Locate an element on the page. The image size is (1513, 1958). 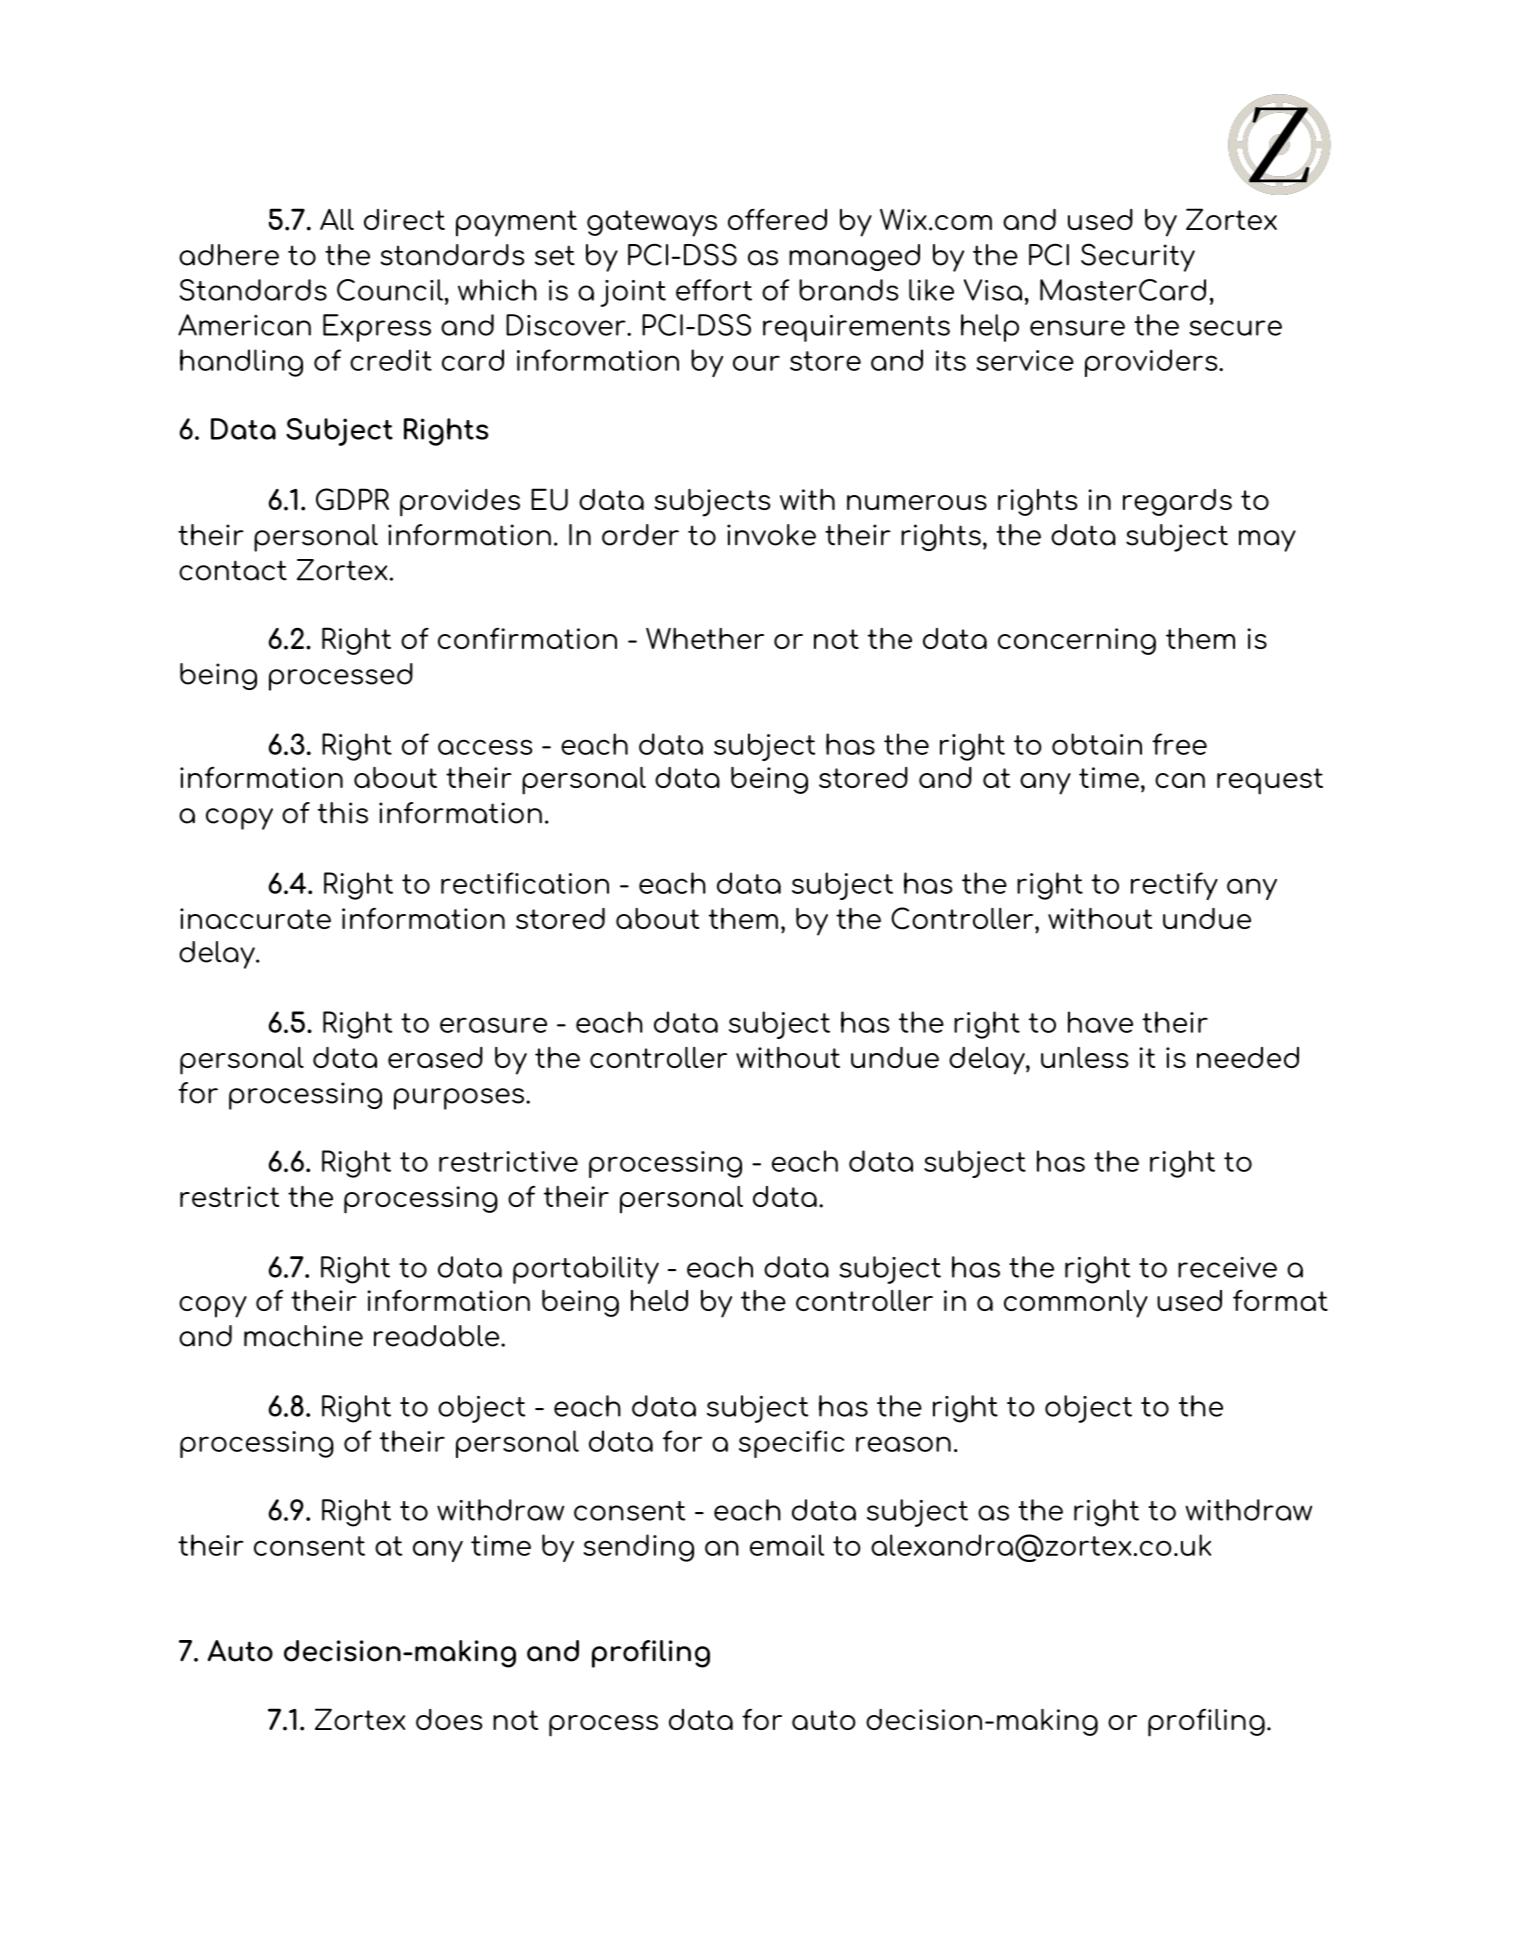
Council is located at coordinates (390, 290).
